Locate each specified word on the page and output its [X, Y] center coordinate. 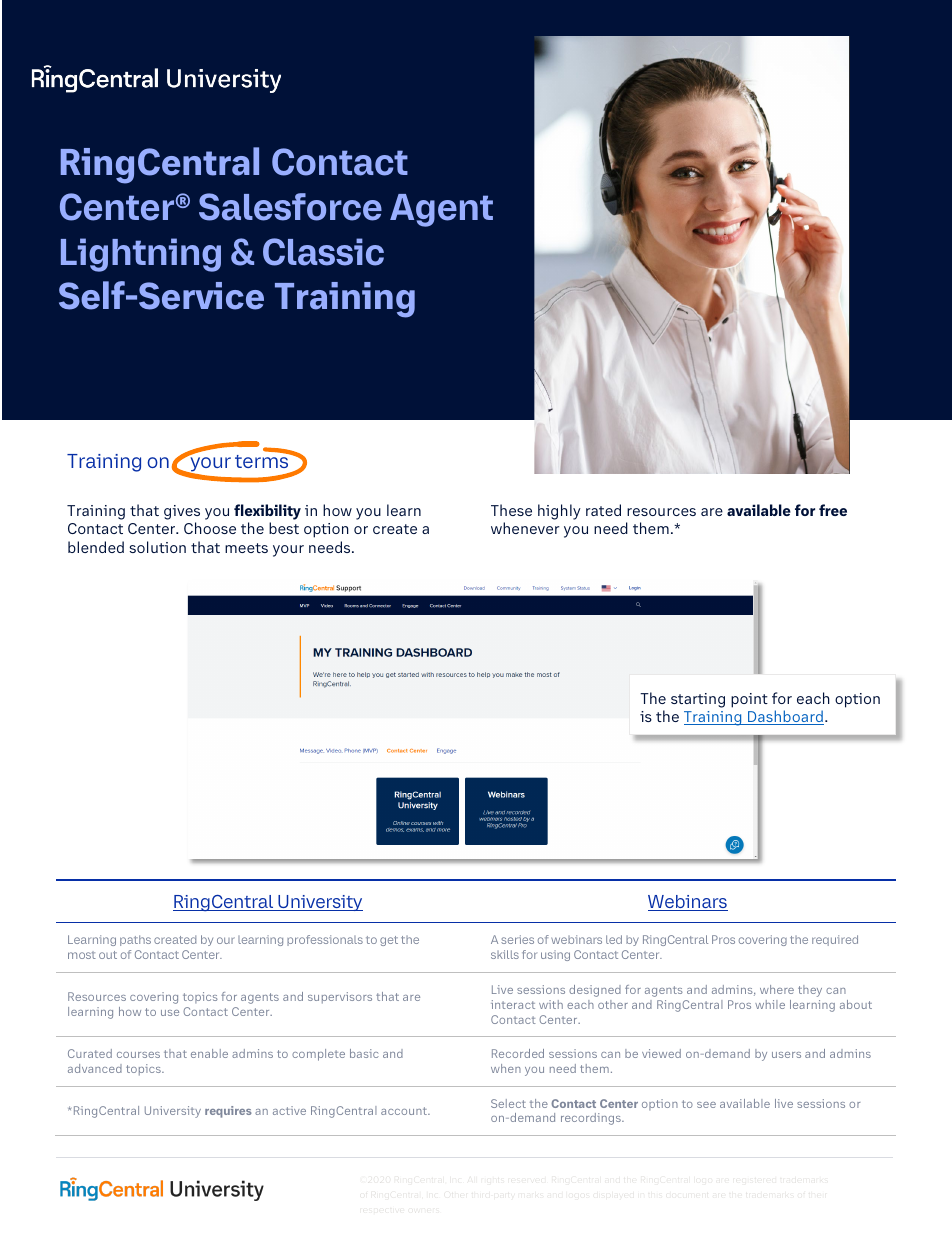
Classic [323, 252]
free [833, 510]
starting [698, 700]
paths [135, 940]
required [835, 940]
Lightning [141, 255]
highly [559, 512]
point [749, 700]
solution [157, 547]
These [511, 510]
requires [228, 1112]
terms [263, 460]
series [517, 939]
